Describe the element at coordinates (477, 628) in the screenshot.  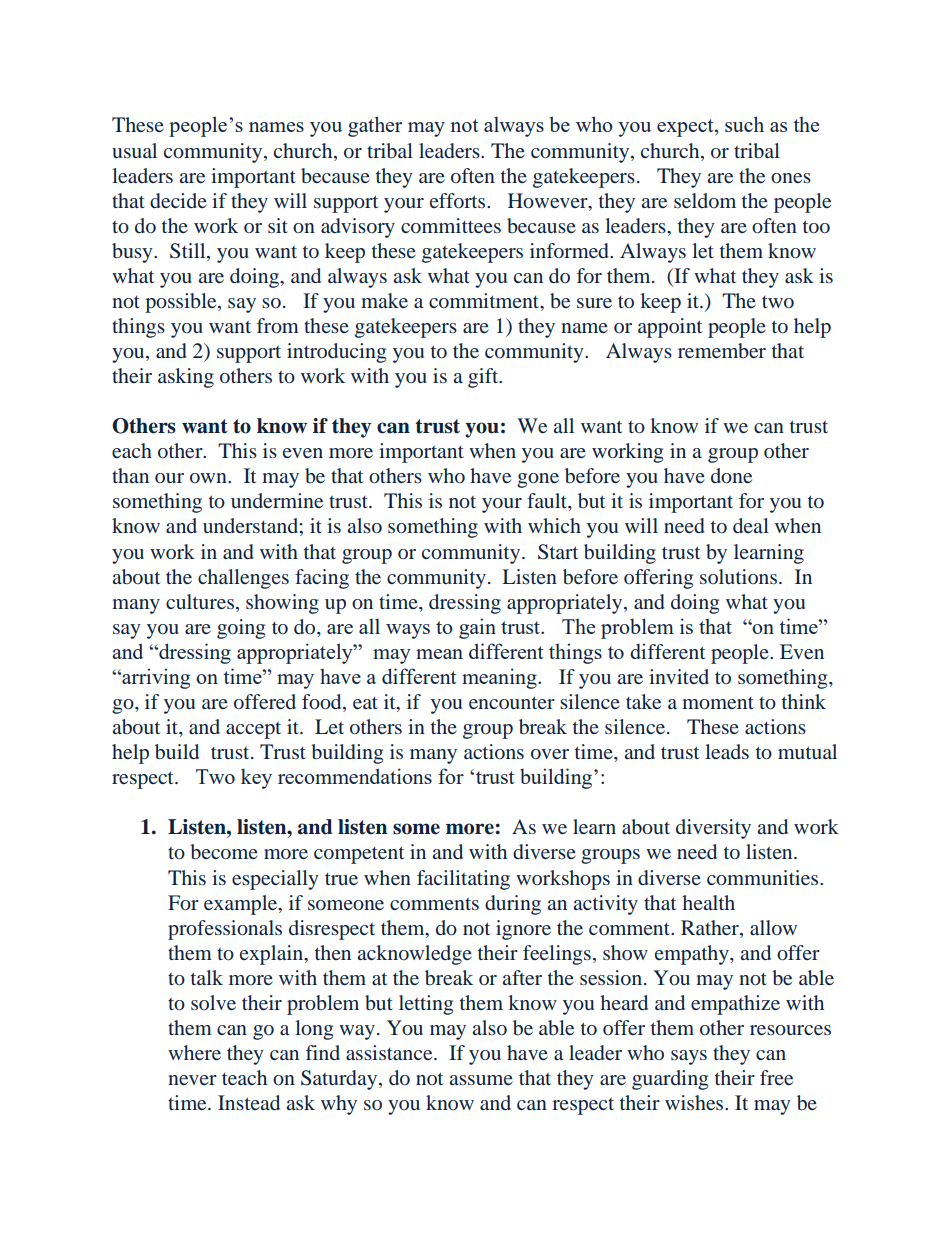
I see `gain` at that location.
